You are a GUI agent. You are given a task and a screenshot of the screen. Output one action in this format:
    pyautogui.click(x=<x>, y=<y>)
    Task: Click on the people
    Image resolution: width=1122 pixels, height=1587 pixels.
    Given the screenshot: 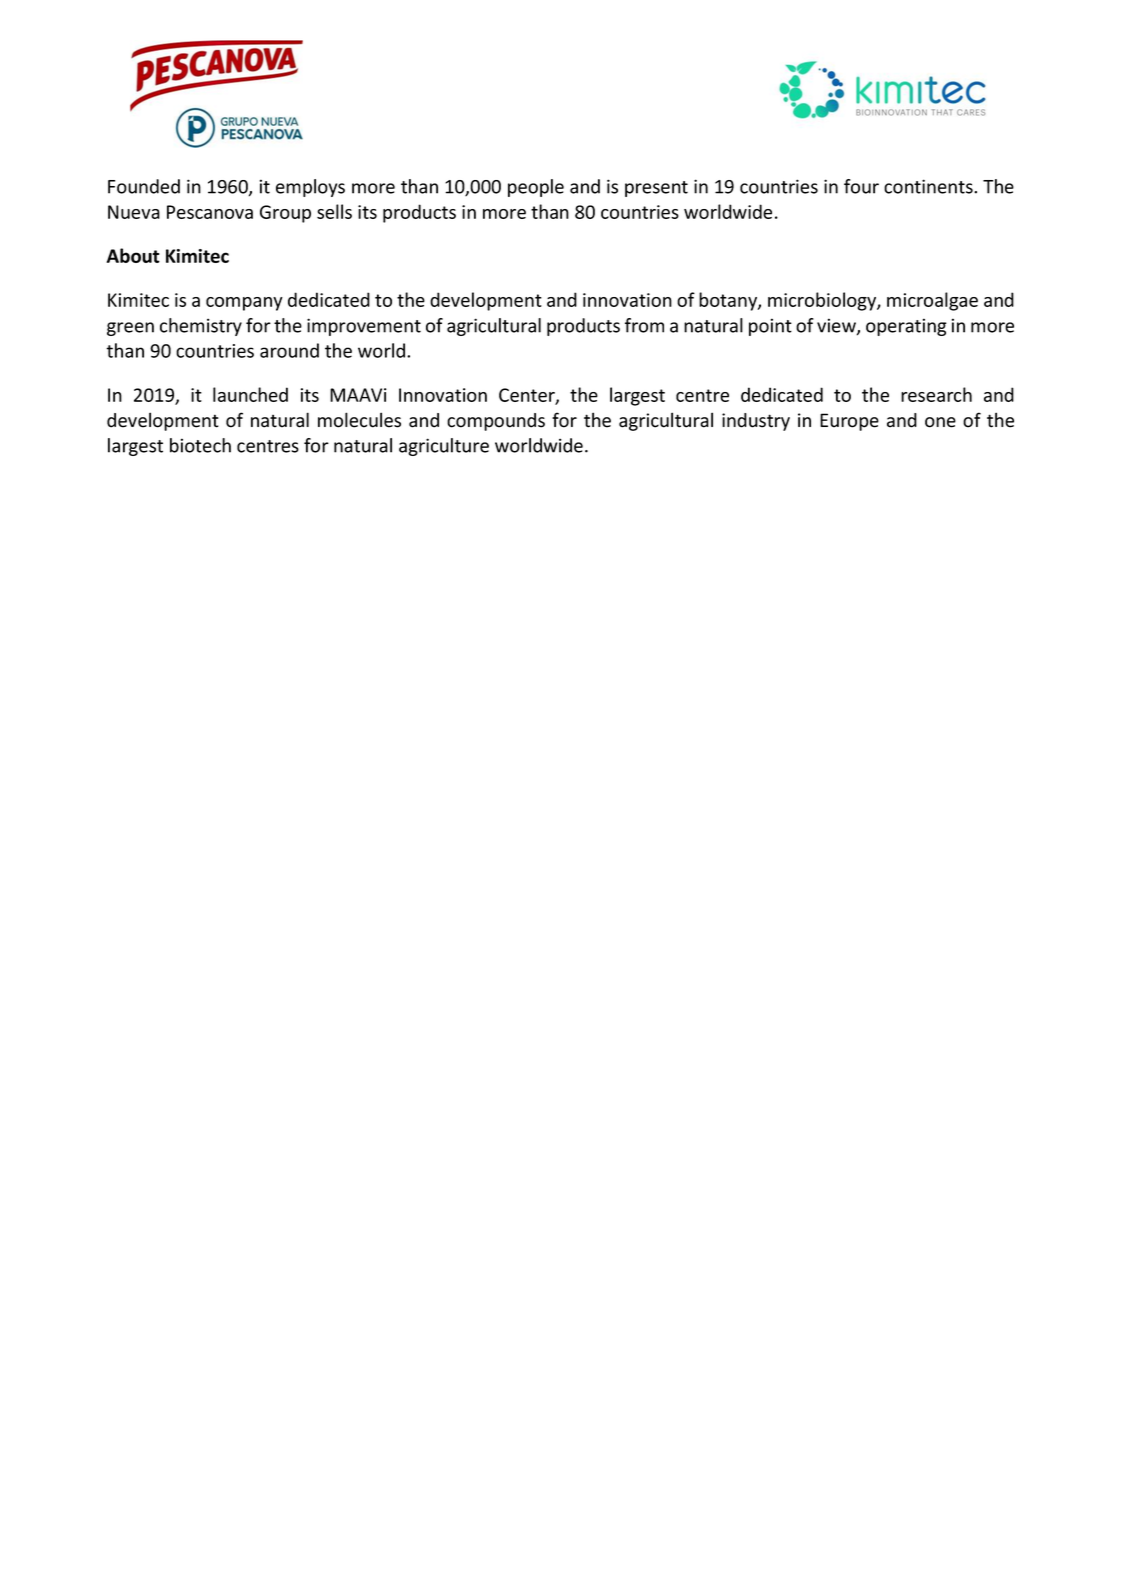 What is the action you would take?
    pyautogui.click(x=536, y=188)
